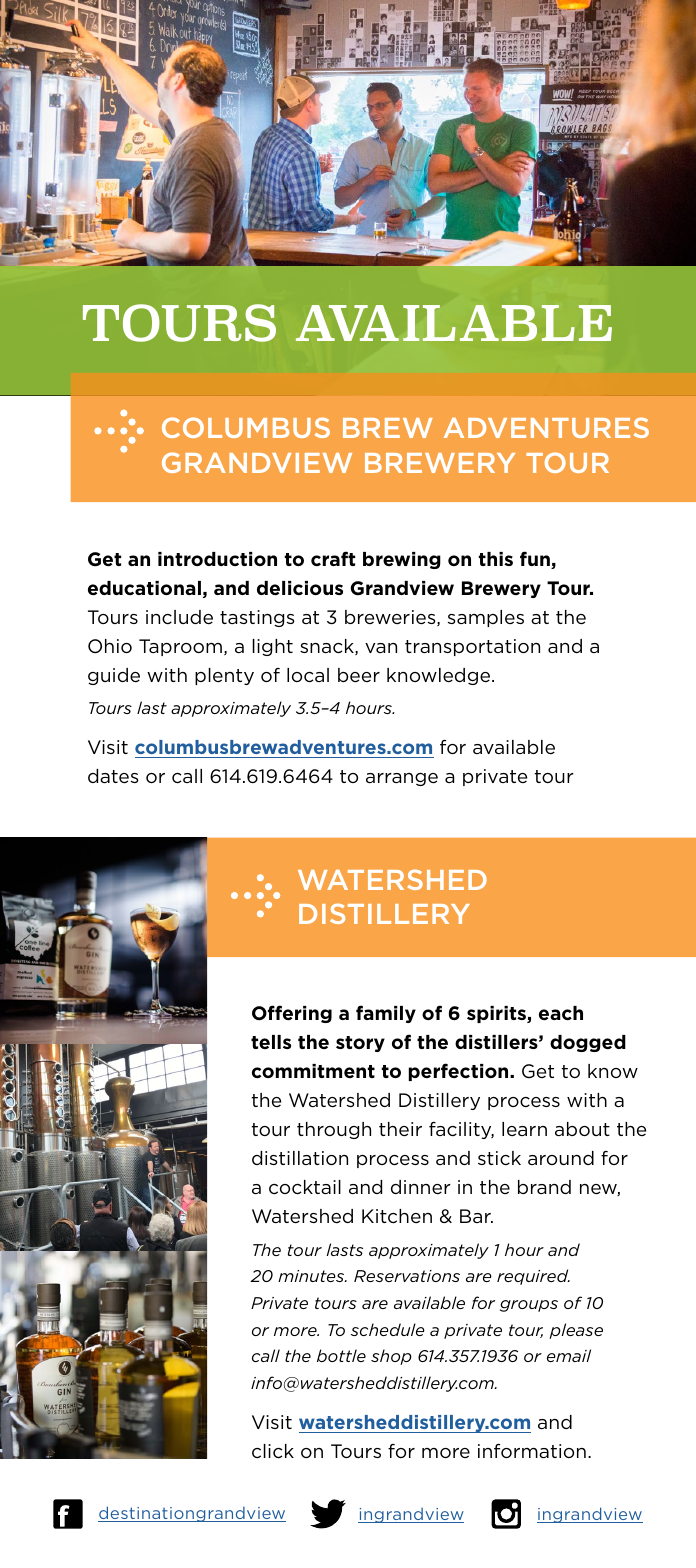 Image resolution: width=696 pixels, height=1568 pixels. I want to click on tells, so click(271, 1042).
